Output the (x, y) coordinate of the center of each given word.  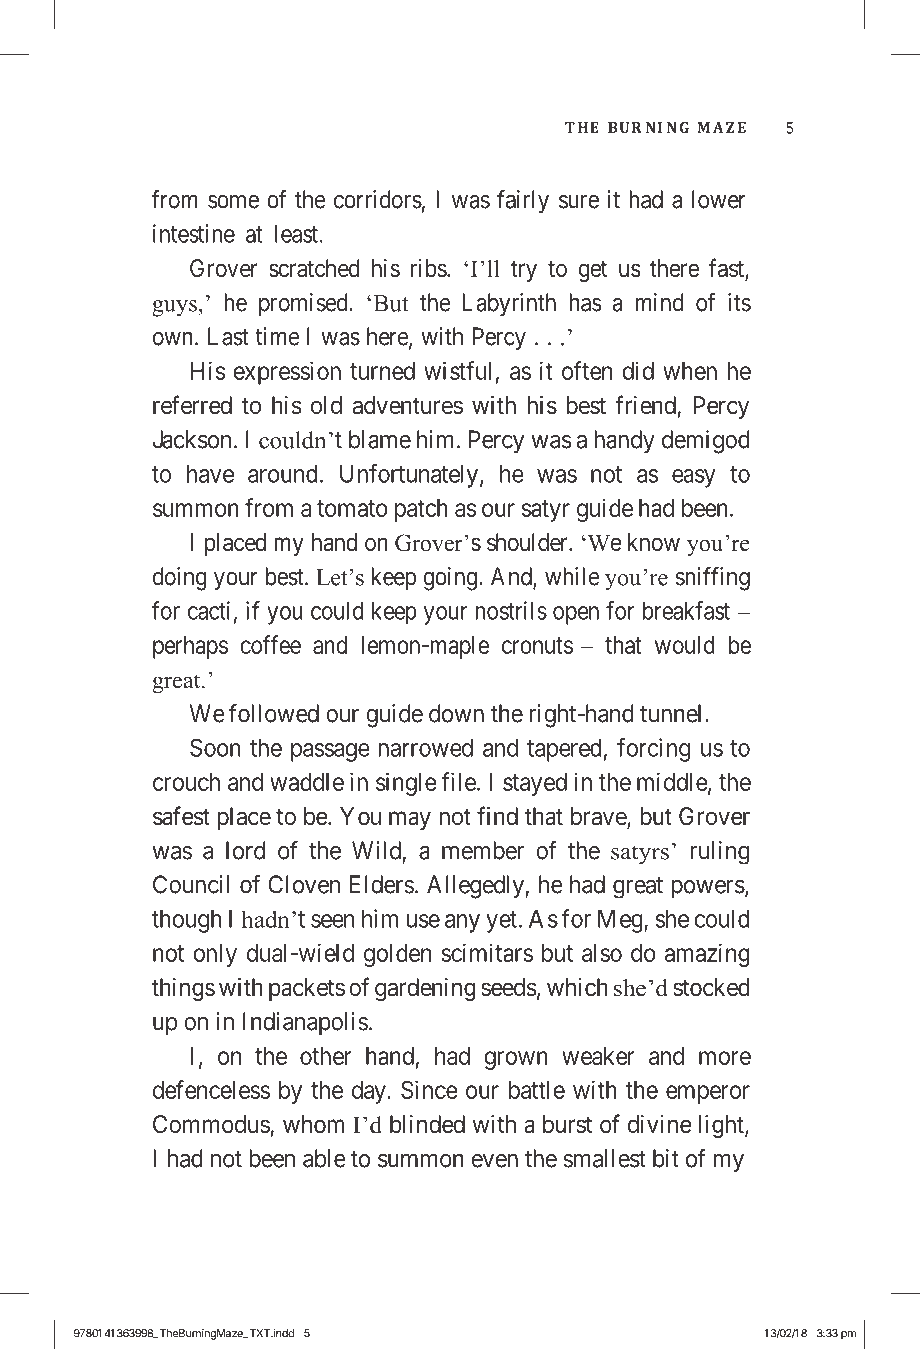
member (483, 850)
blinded (427, 1124)
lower (719, 199)
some (233, 202)
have (210, 474)
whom (313, 1124)
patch (421, 510)
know (654, 542)
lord (245, 850)
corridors (378, 199)
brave (599, 817)
